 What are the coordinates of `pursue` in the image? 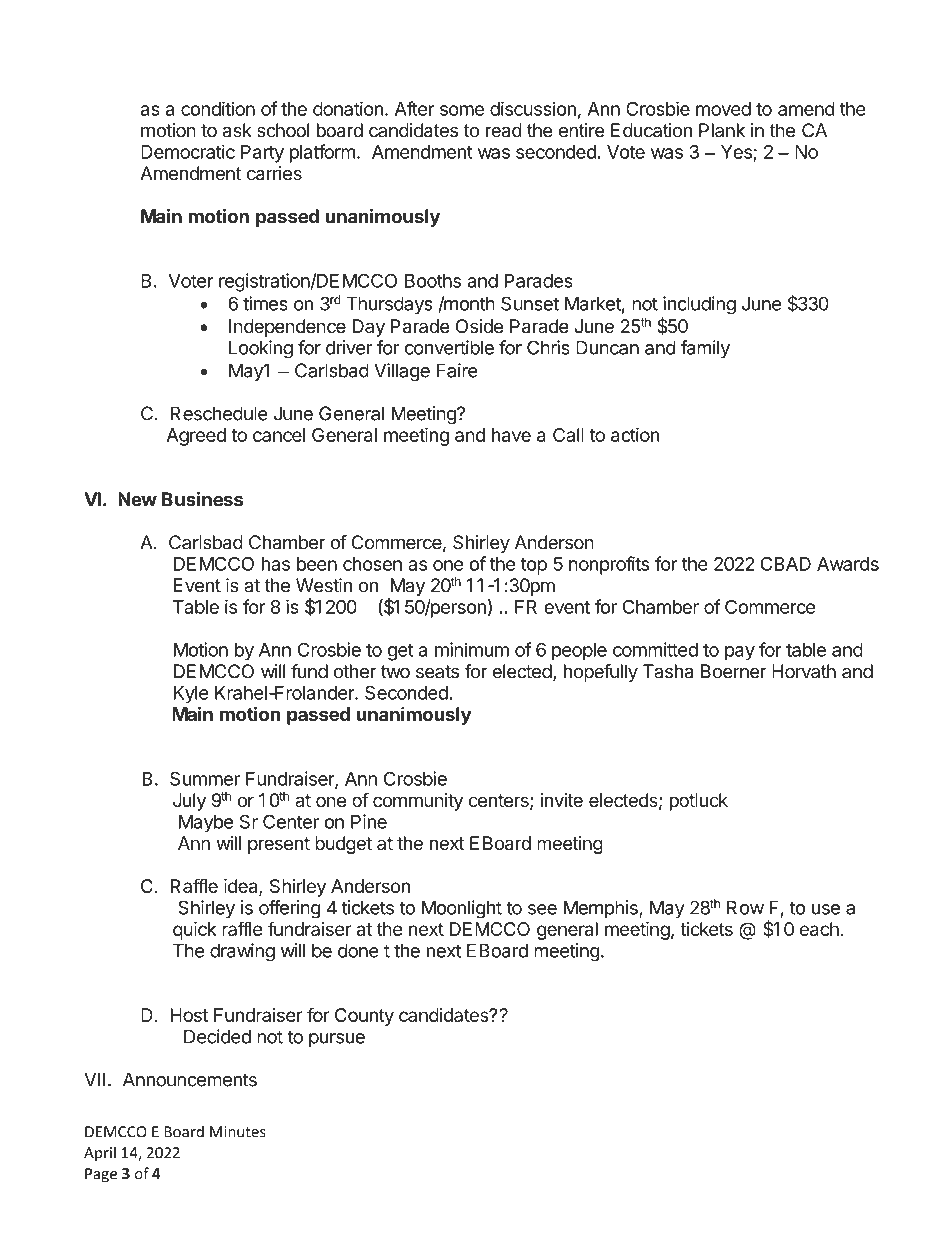 It's located at (337, 1040).
